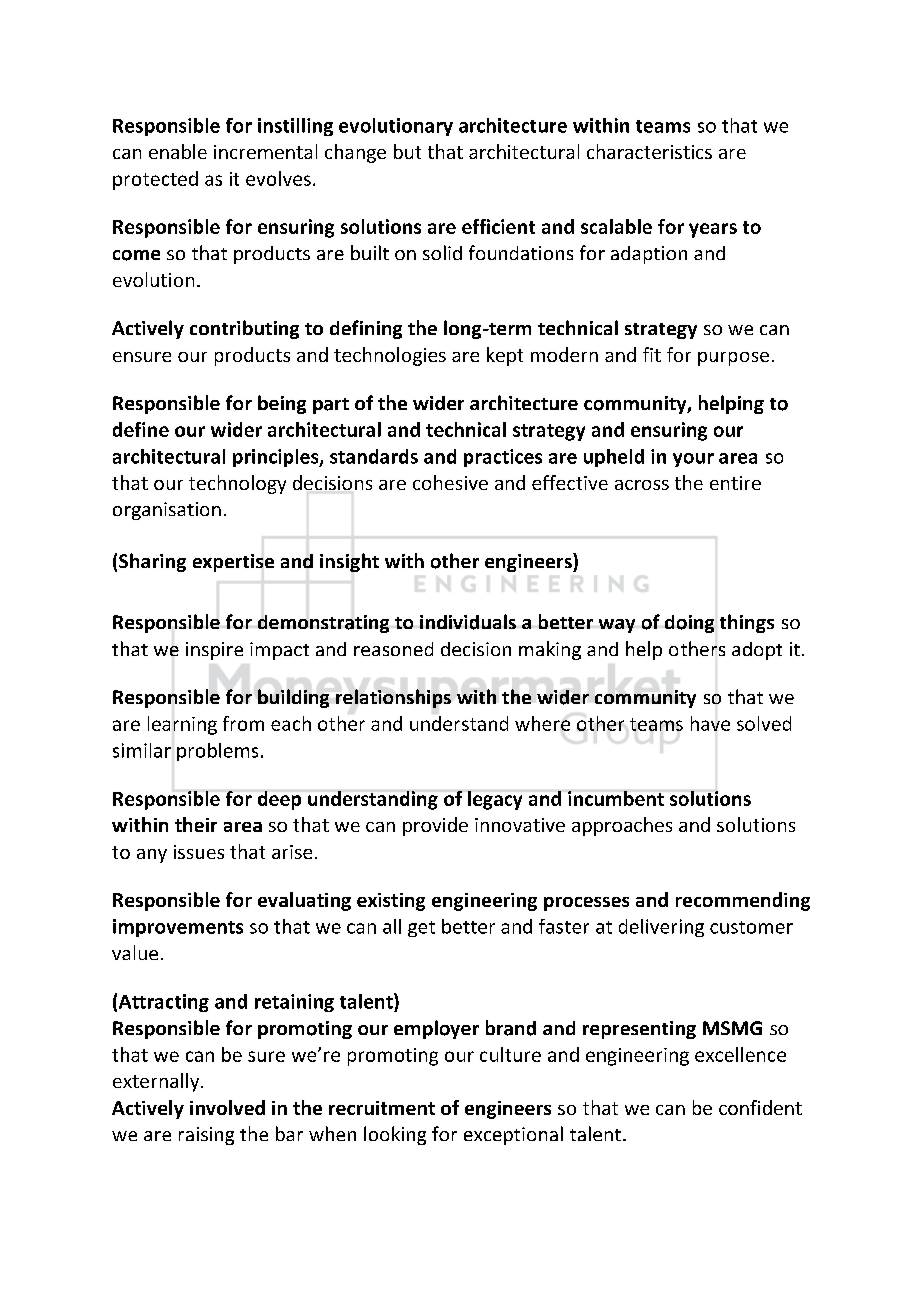 The image size is (924, 1308). I want to click on being, so click(282, 404).
